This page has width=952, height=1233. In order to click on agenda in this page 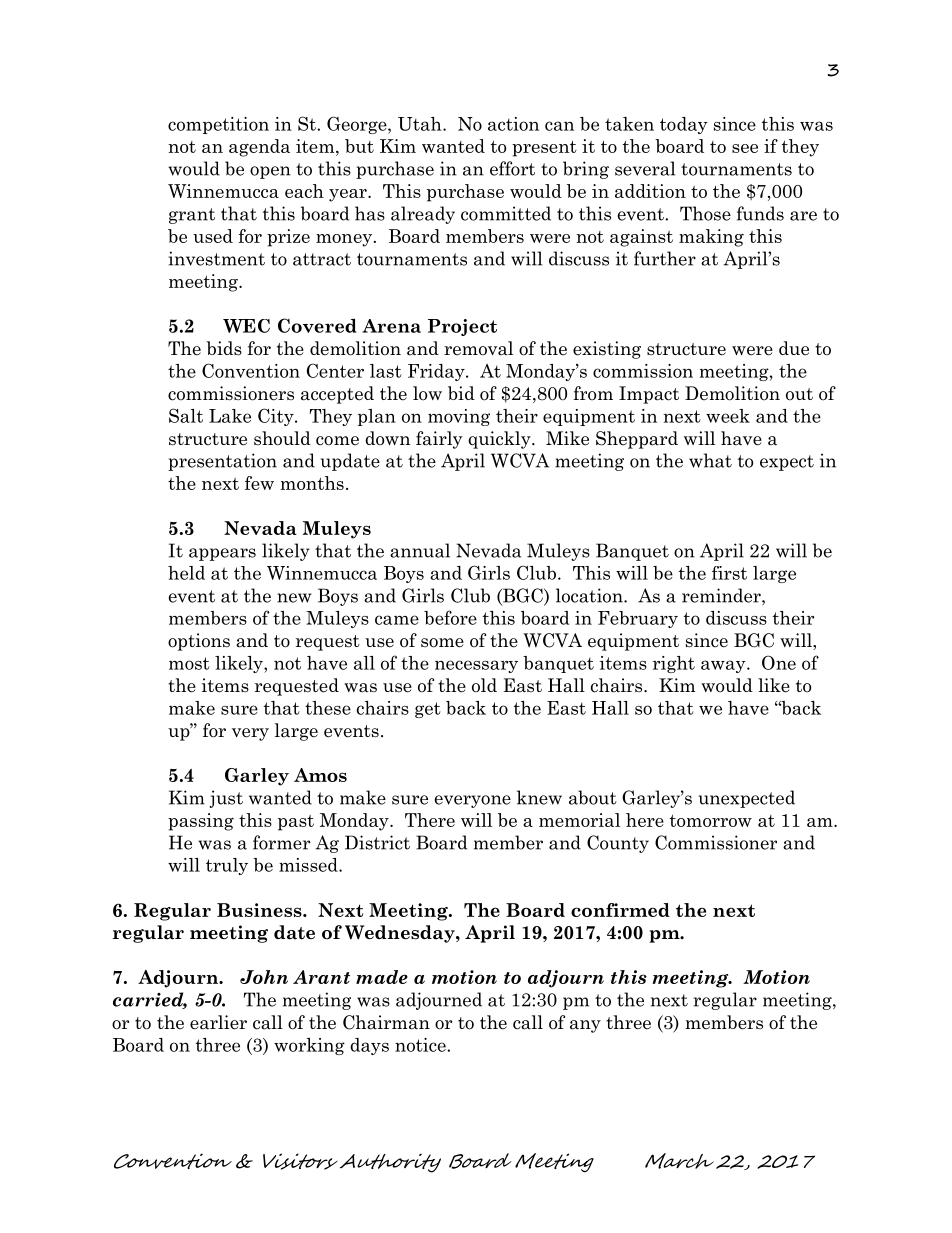, I will do `click(259, 148)`.
